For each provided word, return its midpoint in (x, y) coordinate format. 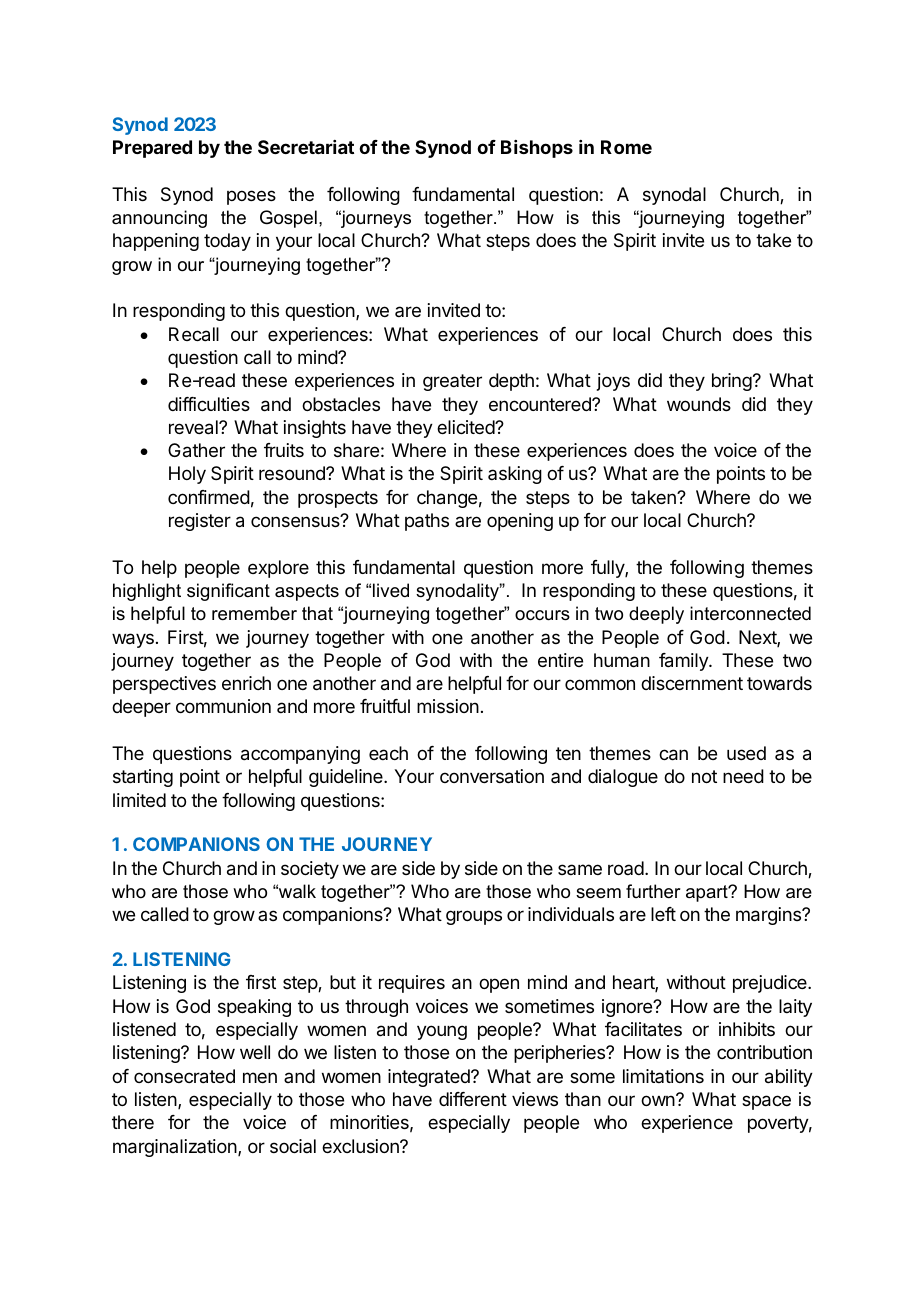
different (473, 1099)
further (653, 891)
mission (448, 706)
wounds (699, 404)
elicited (466, 427)
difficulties (209, 404)
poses (251, 197)
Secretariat (306, 147)
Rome (626, 147)
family (684, 662)
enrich (246, 683)
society (310, 870)
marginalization (176, 1148)
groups (474, 917)
